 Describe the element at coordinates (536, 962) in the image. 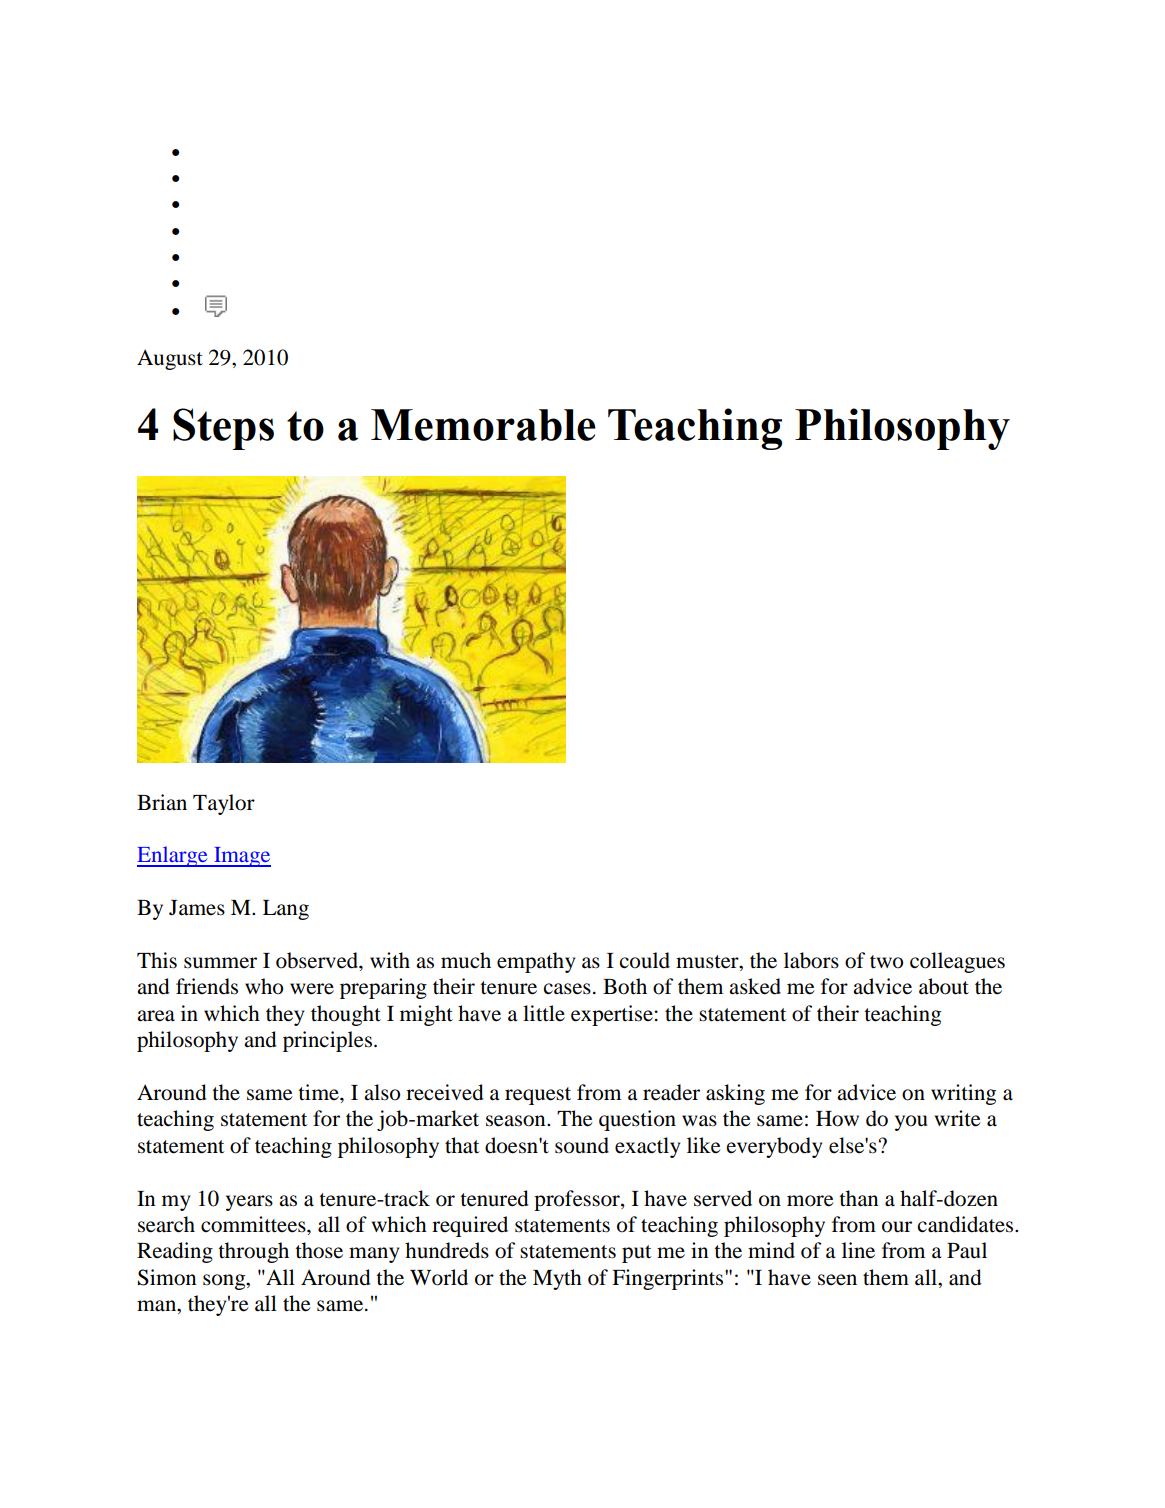

I see `empathy` at that location.
